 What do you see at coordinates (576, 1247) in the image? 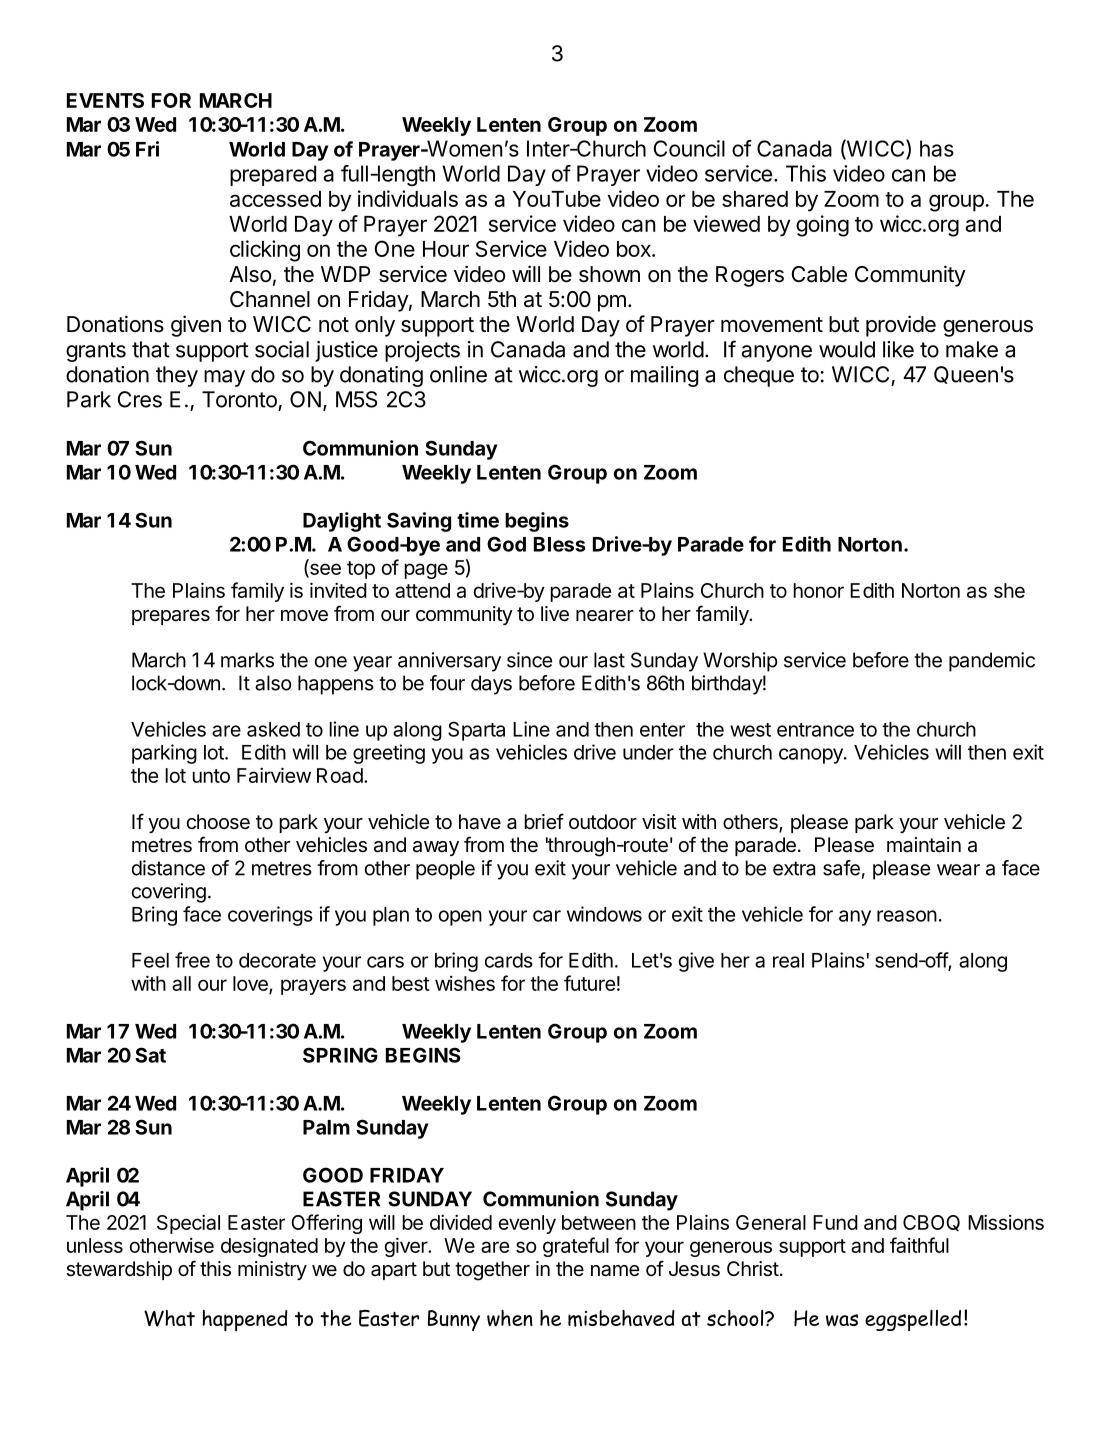
I see `grateful` at bounding box center [576, 1247].
